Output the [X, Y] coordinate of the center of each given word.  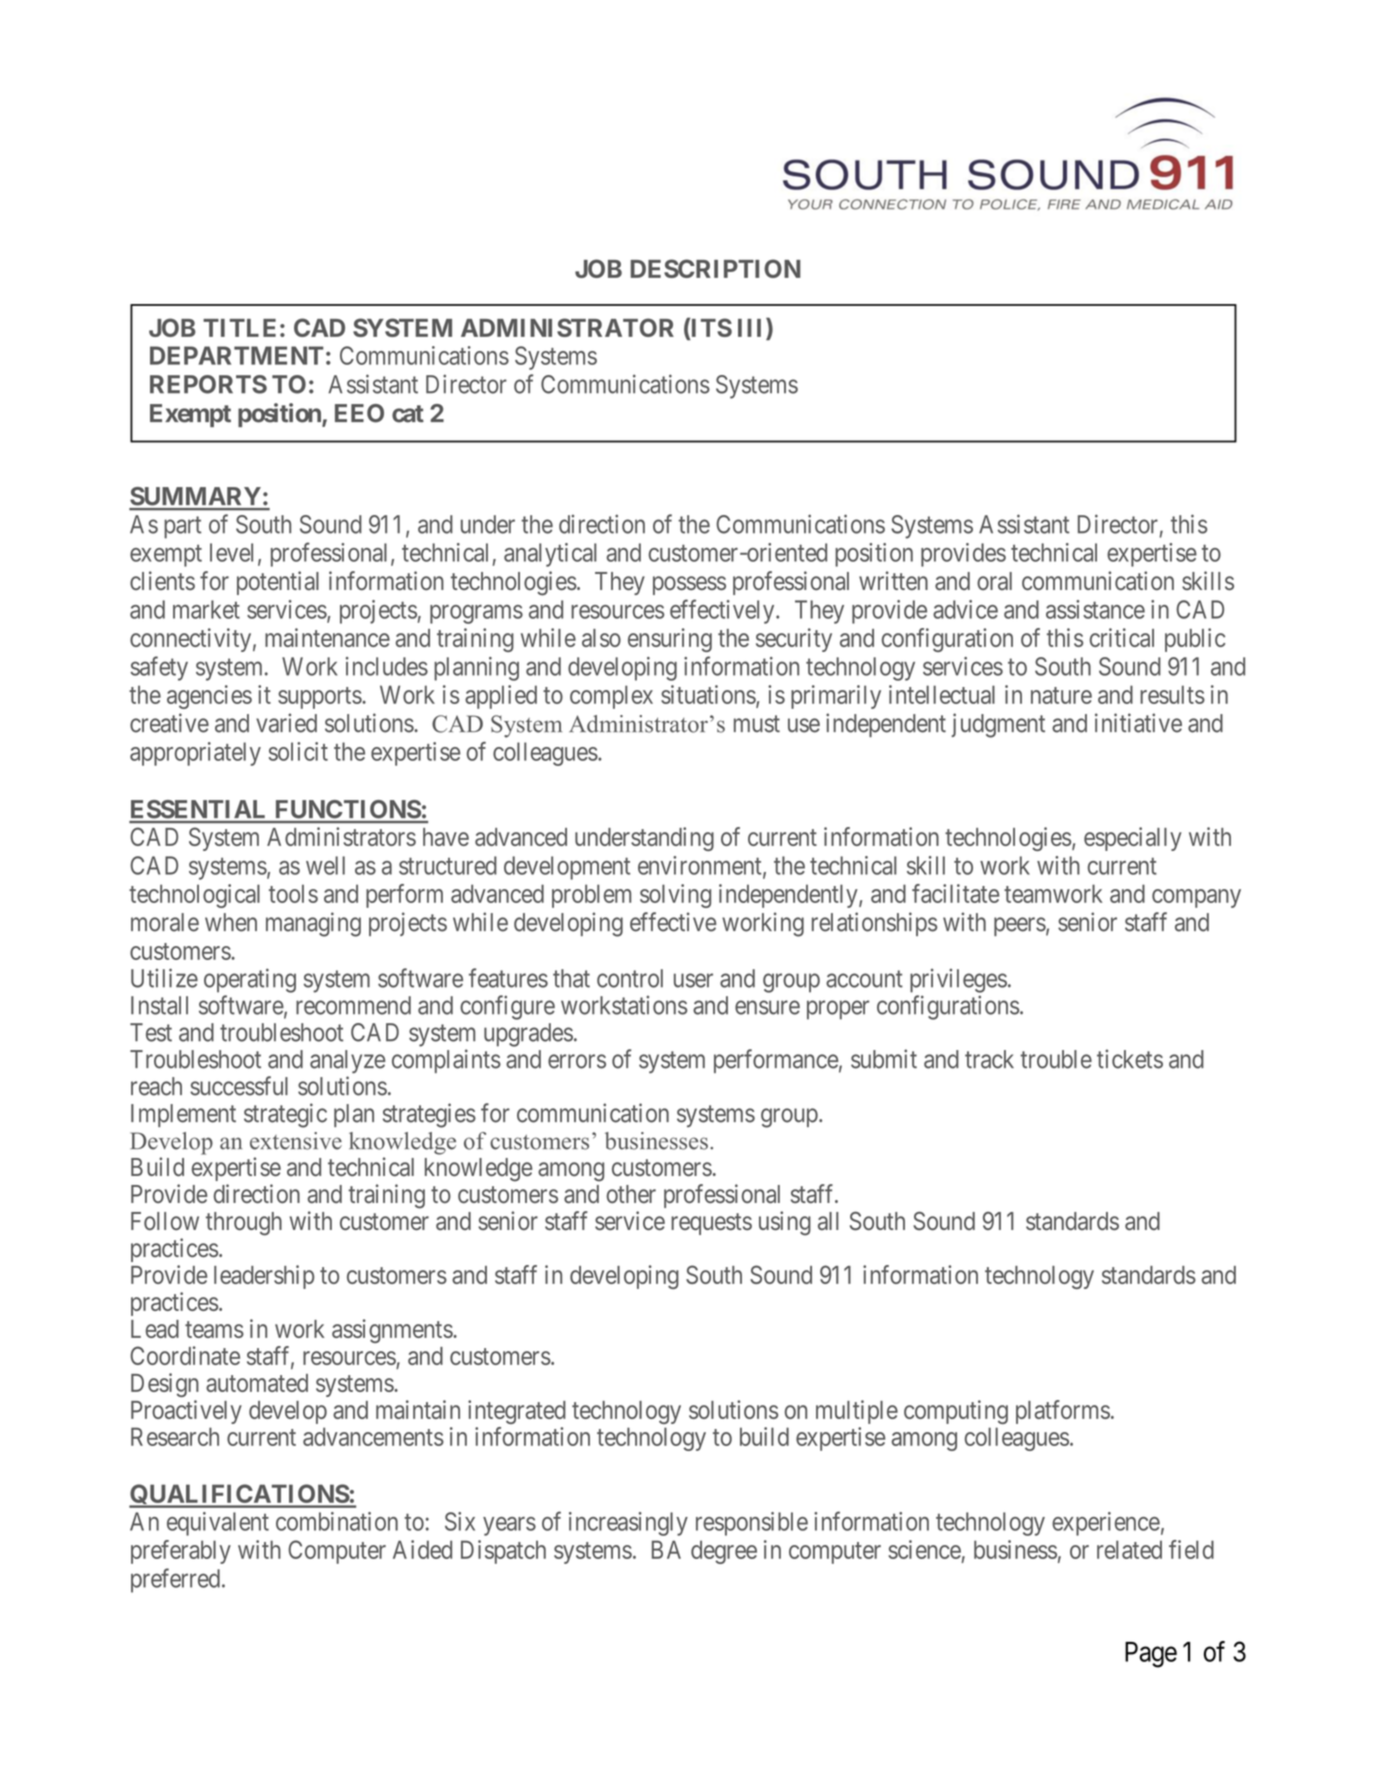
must [757, 724]
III [752, 327]
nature [1061, 695]
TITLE [239, 328]
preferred [175, 1580]
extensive [296, 1141]
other [631, 1194]
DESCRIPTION [716, 268]
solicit [298, 751]
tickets [1130, 1059]
